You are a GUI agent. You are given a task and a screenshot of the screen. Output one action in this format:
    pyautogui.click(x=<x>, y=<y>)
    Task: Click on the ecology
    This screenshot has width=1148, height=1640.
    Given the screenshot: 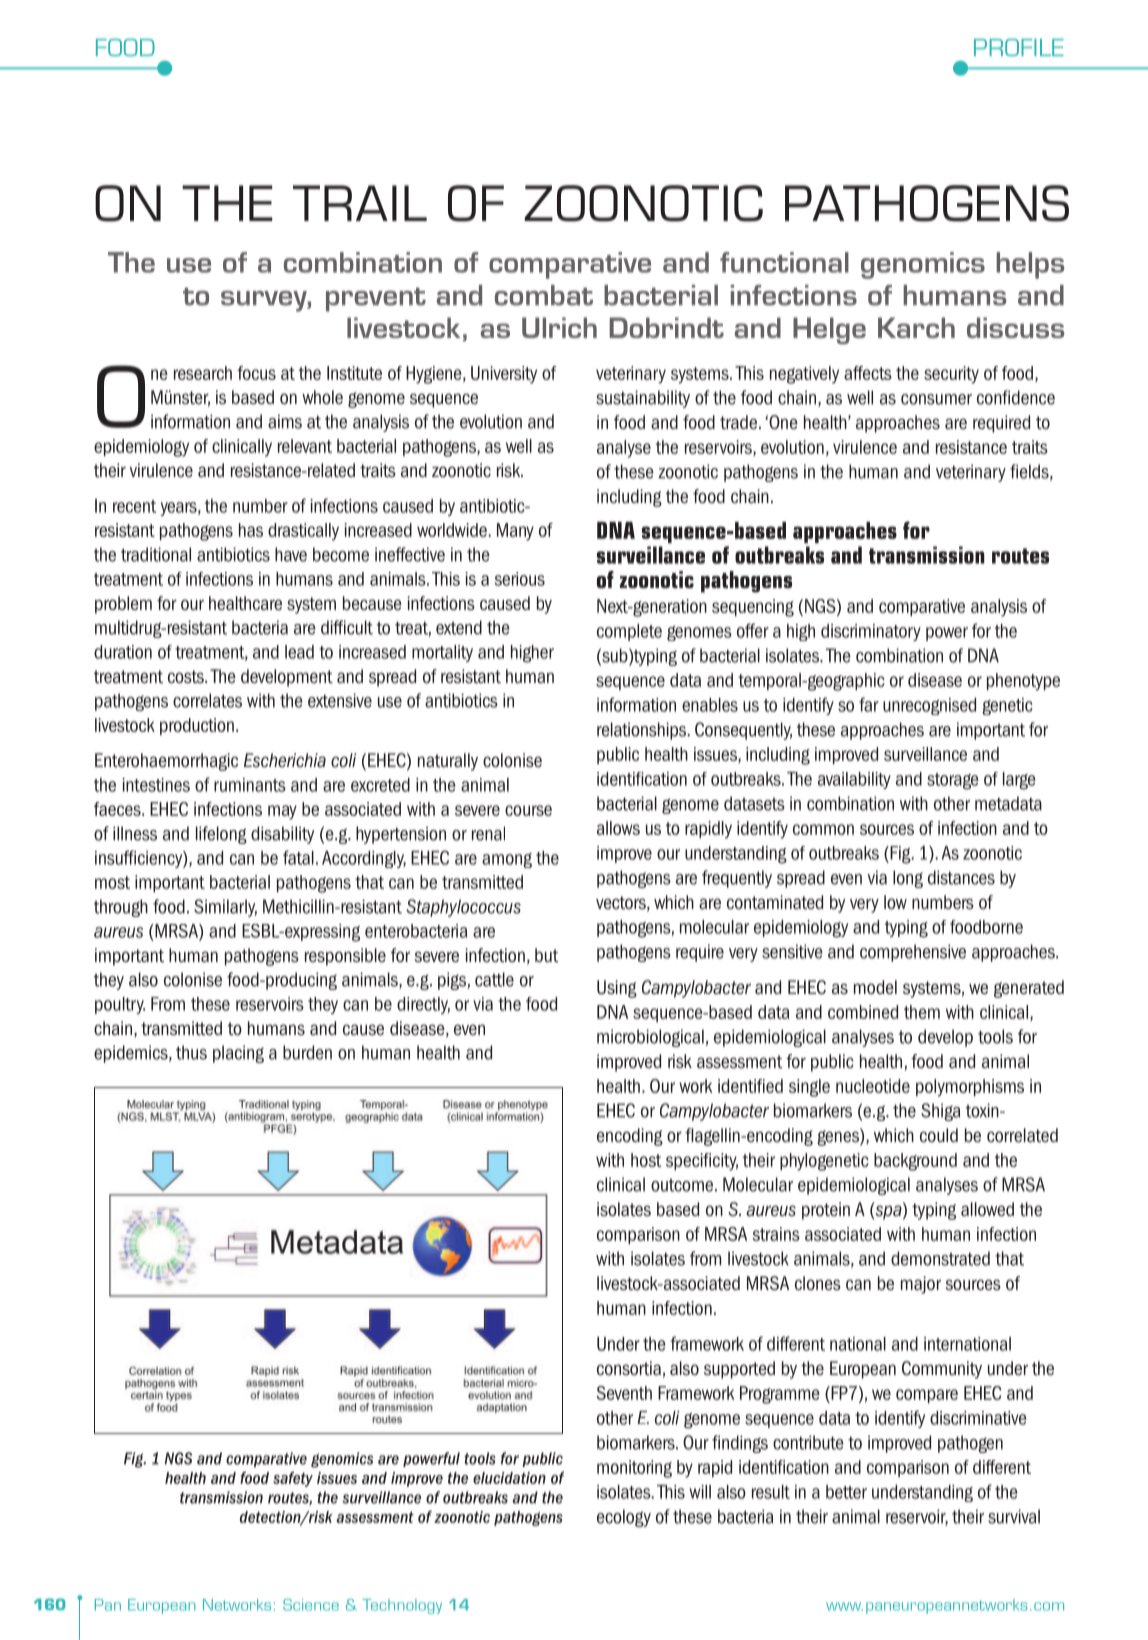 What is the action you would take?
    pyautogui.click(x=624, y=1518)
